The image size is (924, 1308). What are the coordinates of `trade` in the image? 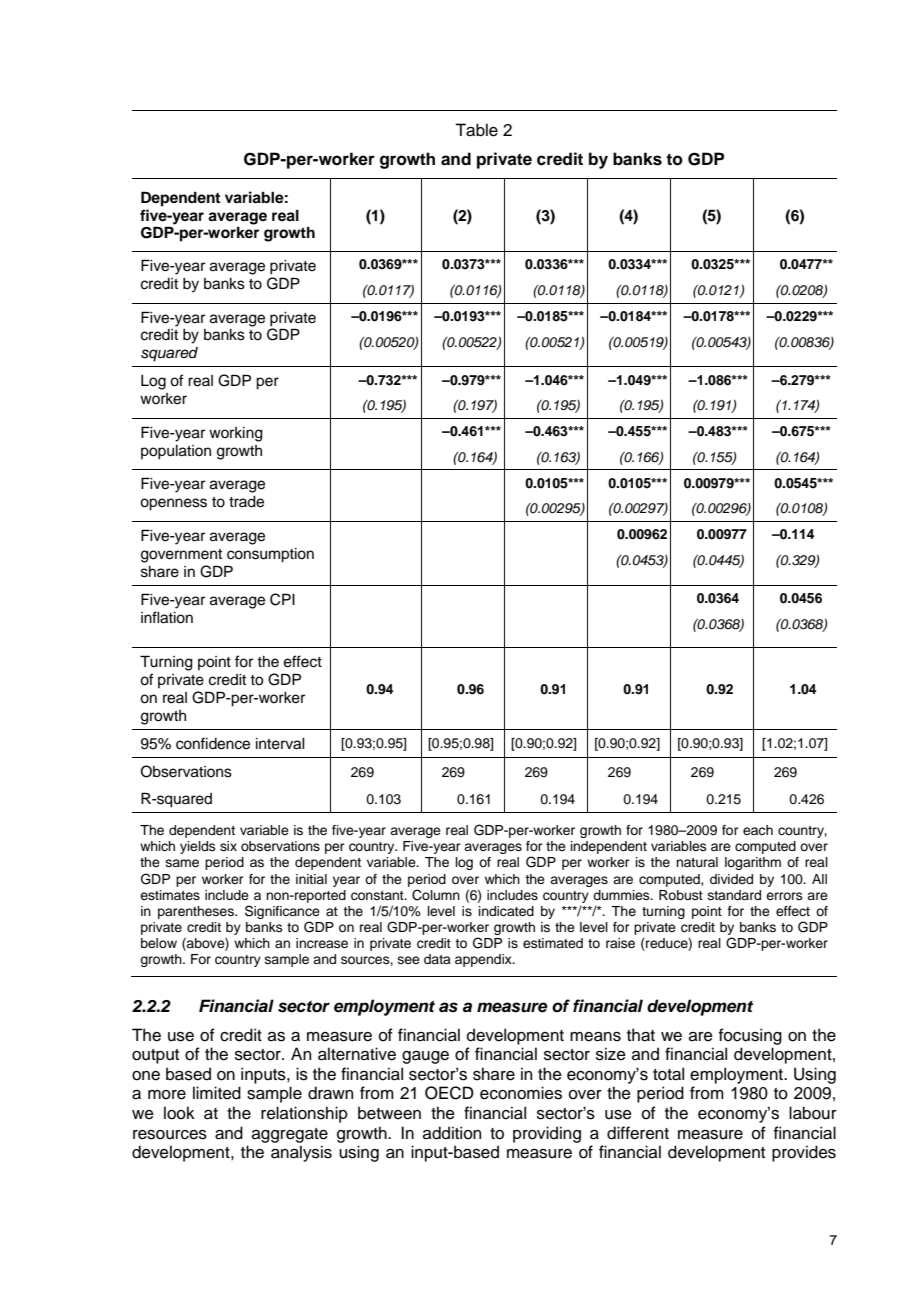 It's located at (246, 502).
